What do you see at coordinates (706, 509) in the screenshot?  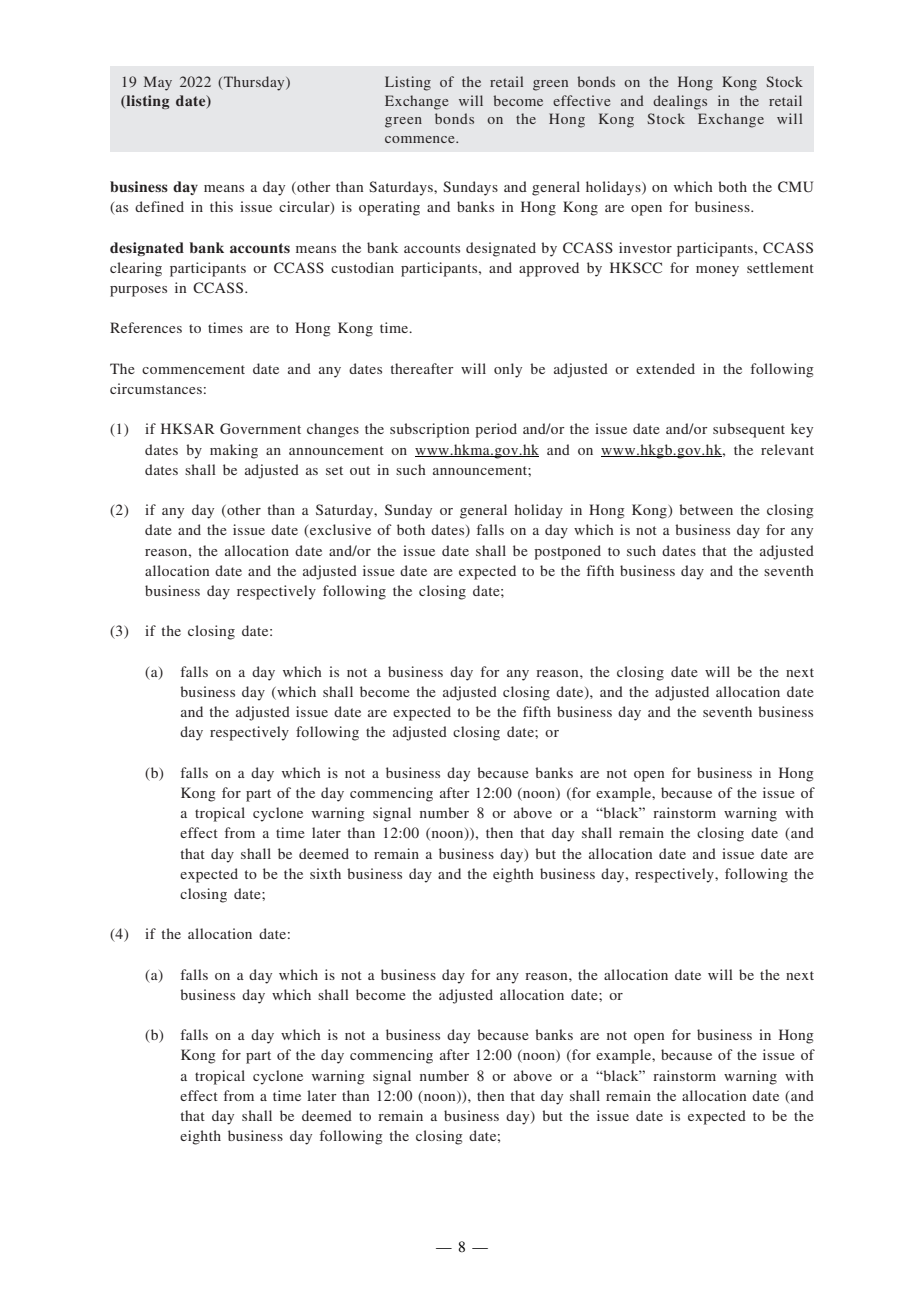 I see `between` at bounding box center [706, 509].
